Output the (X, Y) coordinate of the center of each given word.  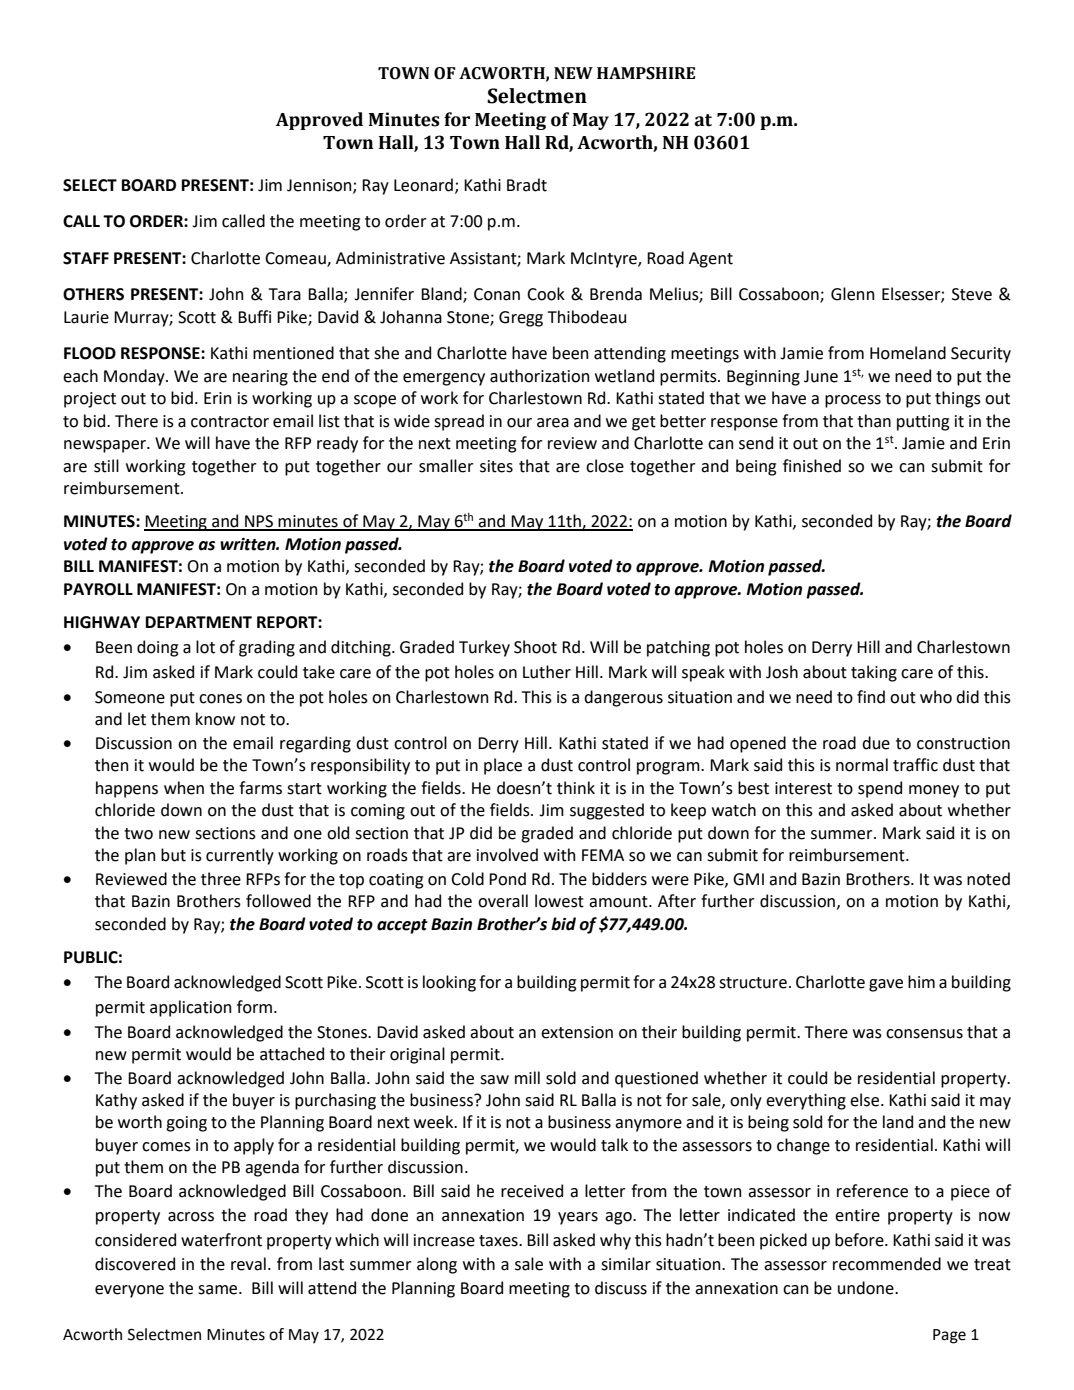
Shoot (535, 647)
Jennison (320, 186)
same (219, 1290)
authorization (539, 376)
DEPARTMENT (199, 622)
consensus (924, 1034)
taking (874, 673)
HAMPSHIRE (646, 73)
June (821, 376)
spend (880, 789)
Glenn (852, 294)
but (173, 855)
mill (527, 1077)
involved (507, 855)
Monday (135, 377)
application (190, 1008)
